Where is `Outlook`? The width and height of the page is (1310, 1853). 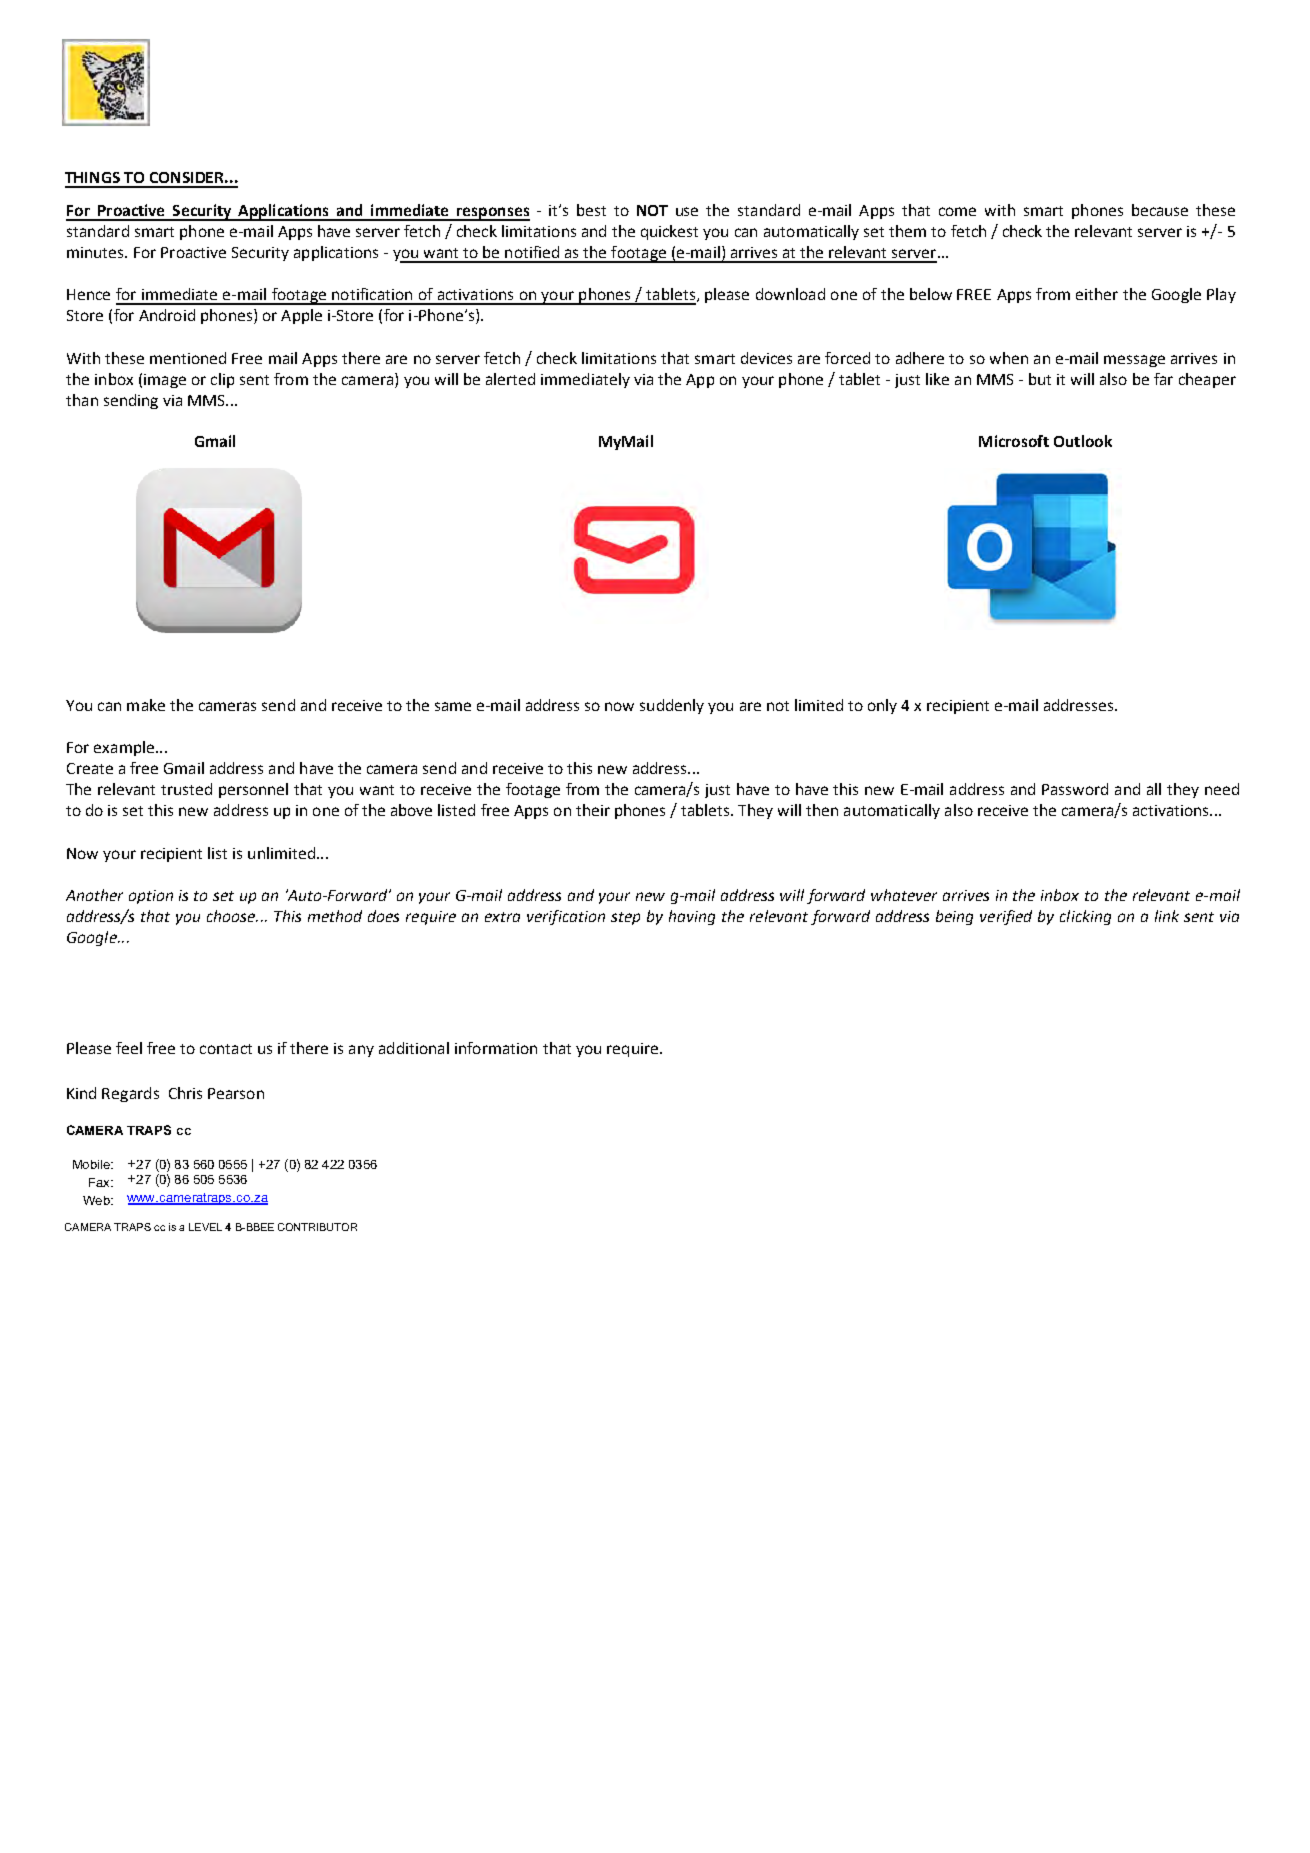 Outlook is located at coordinates (1083, 441).
